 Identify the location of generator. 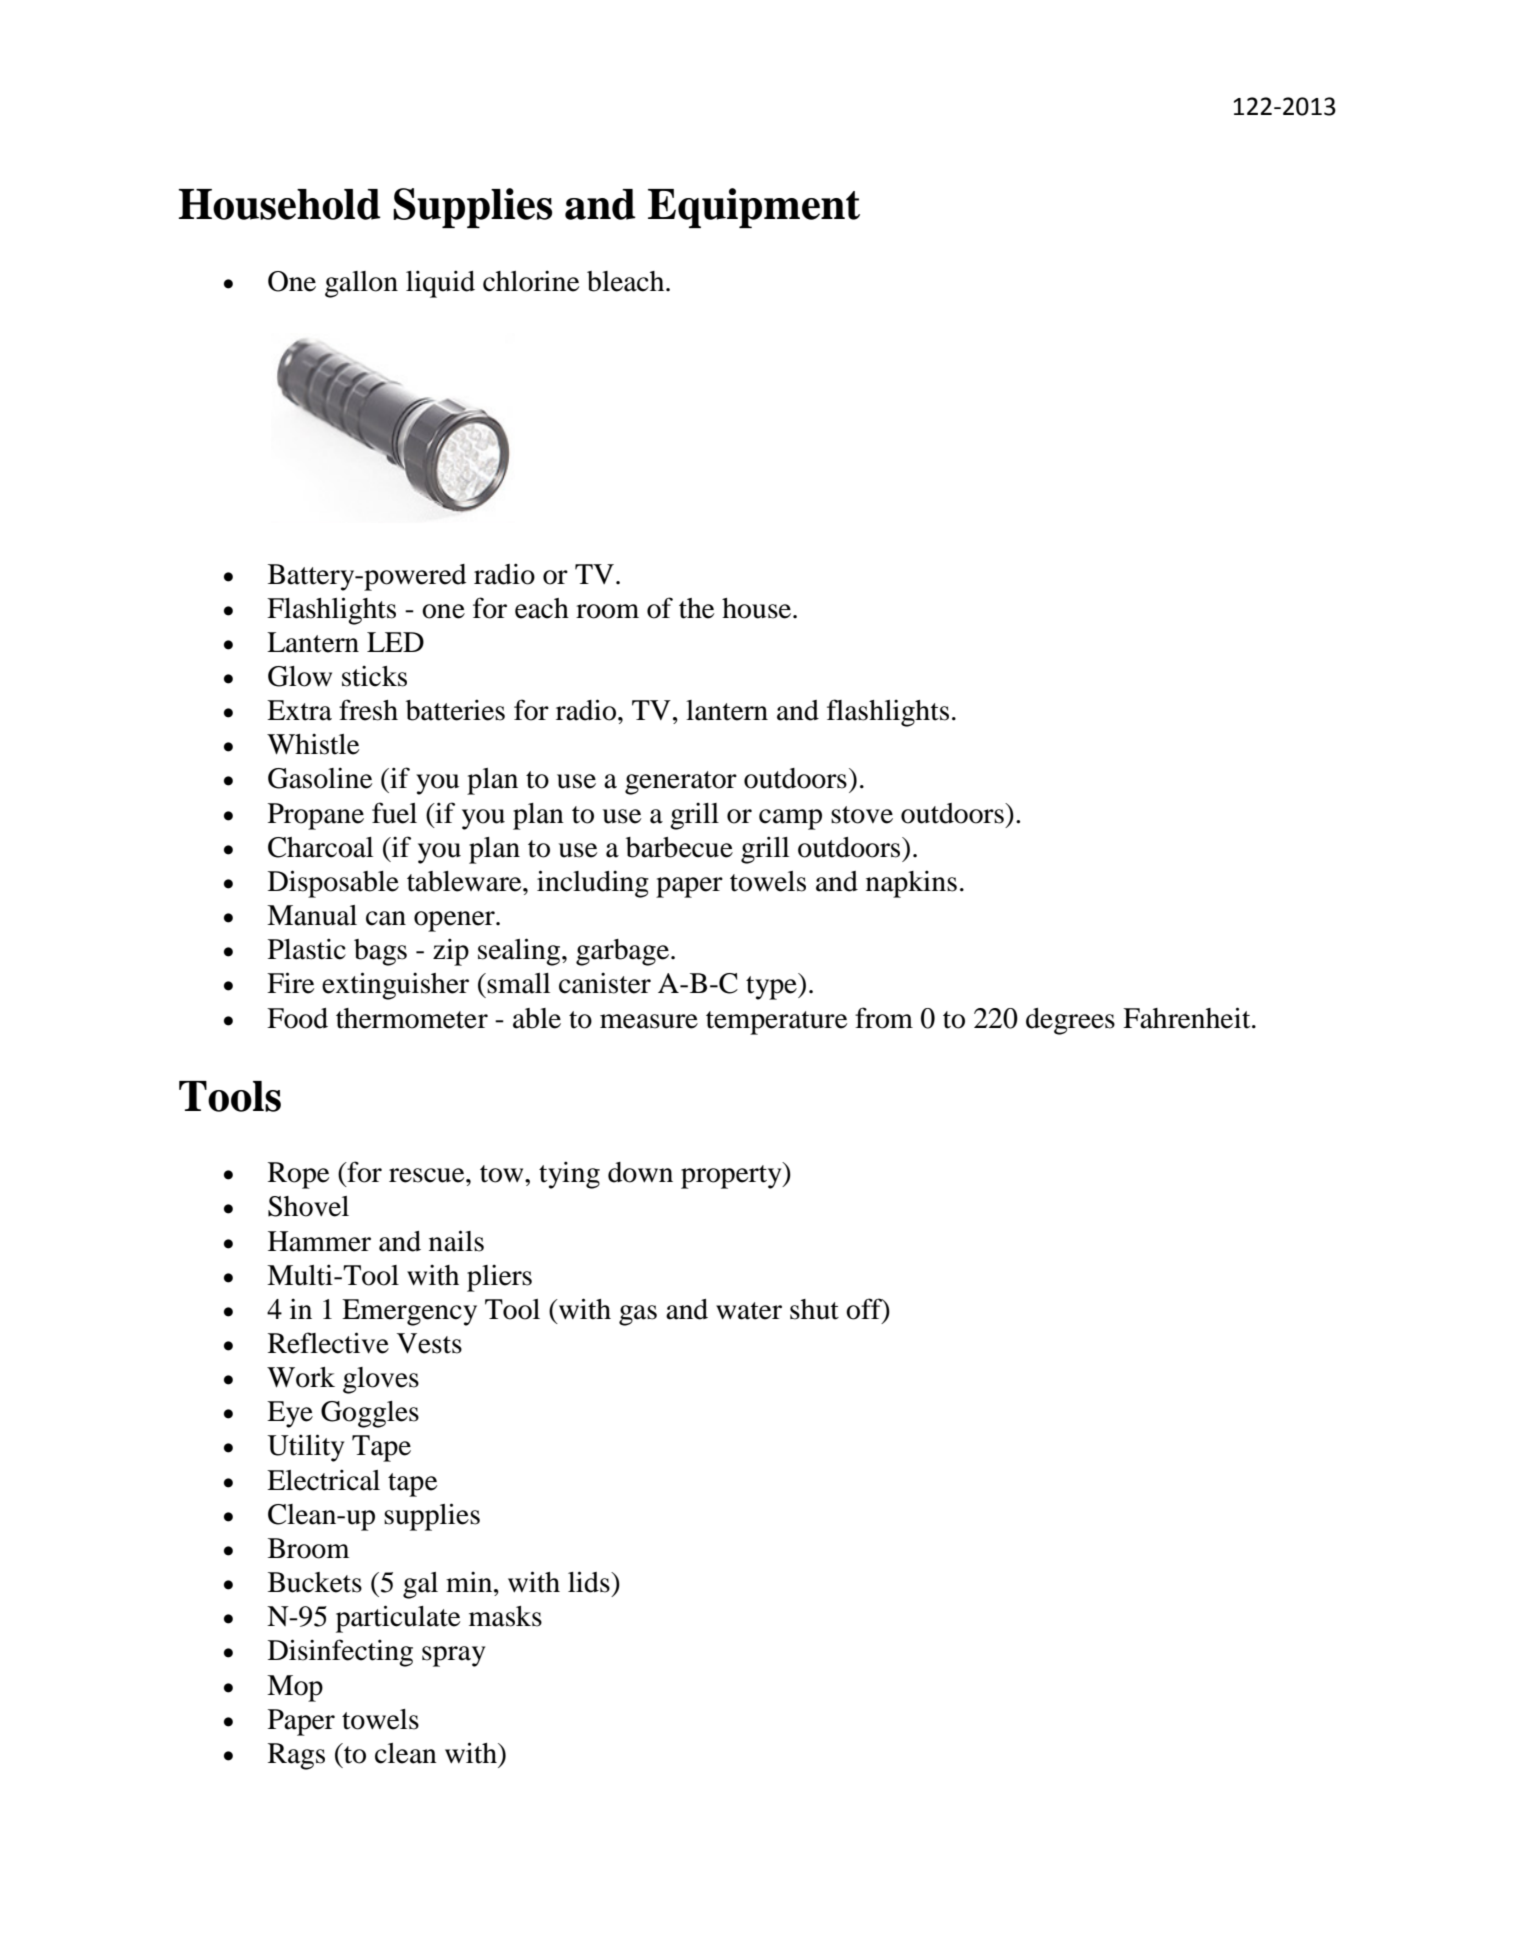
(681, 783).
